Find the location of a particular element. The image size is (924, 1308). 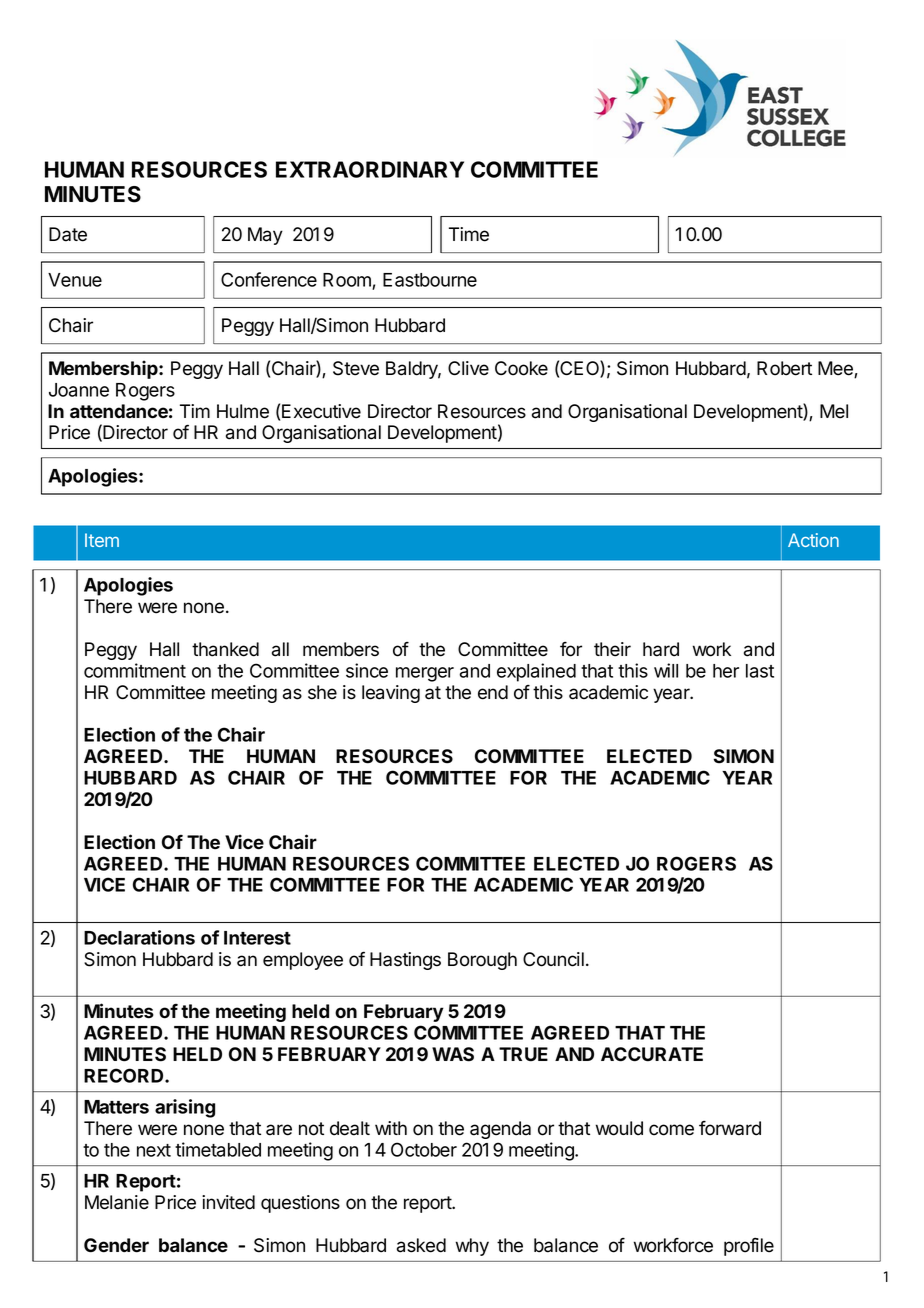

Date is located at coordinates (68, 234).
